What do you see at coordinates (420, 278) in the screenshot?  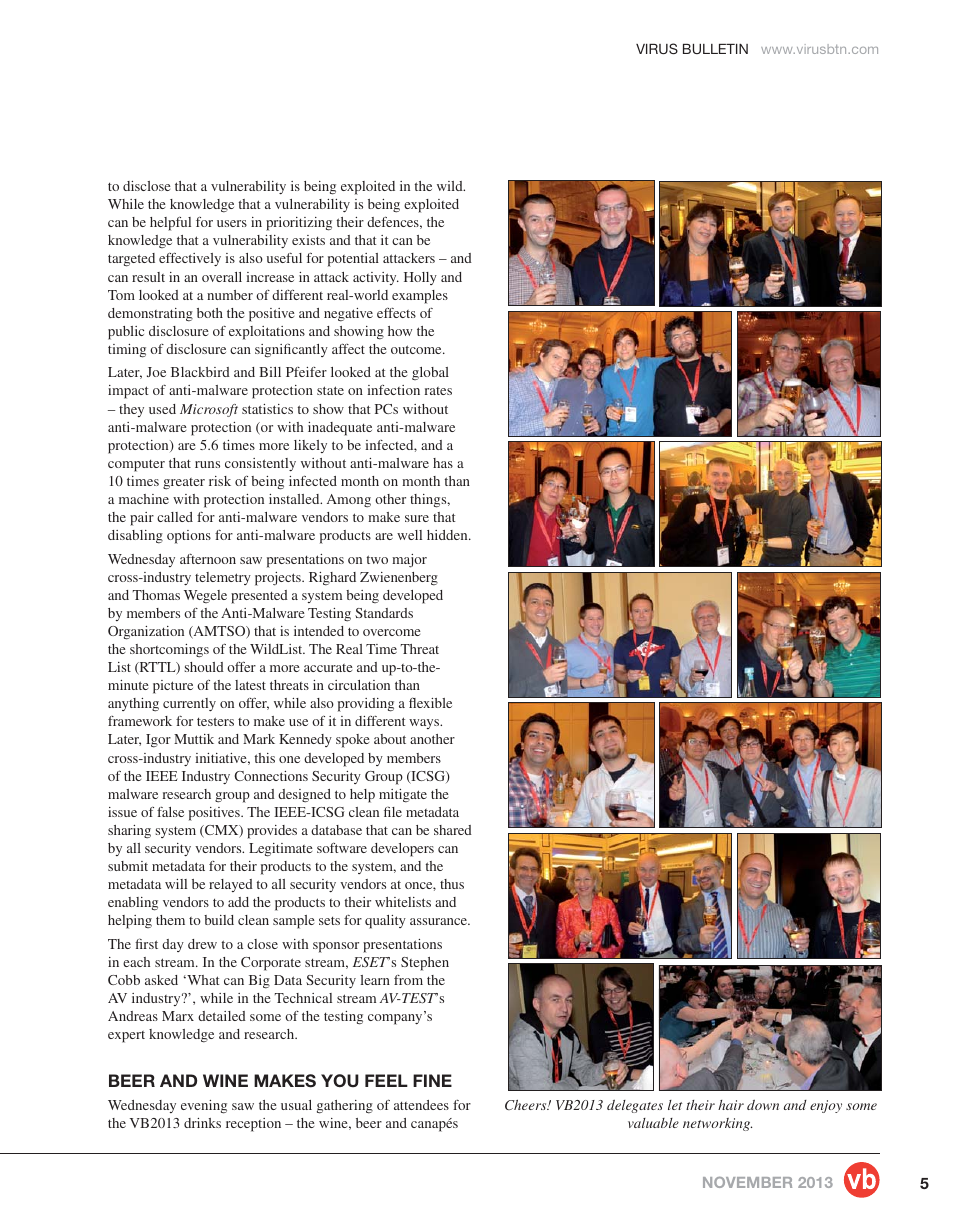 I see `Holly` at bounding box center [420, 278].
